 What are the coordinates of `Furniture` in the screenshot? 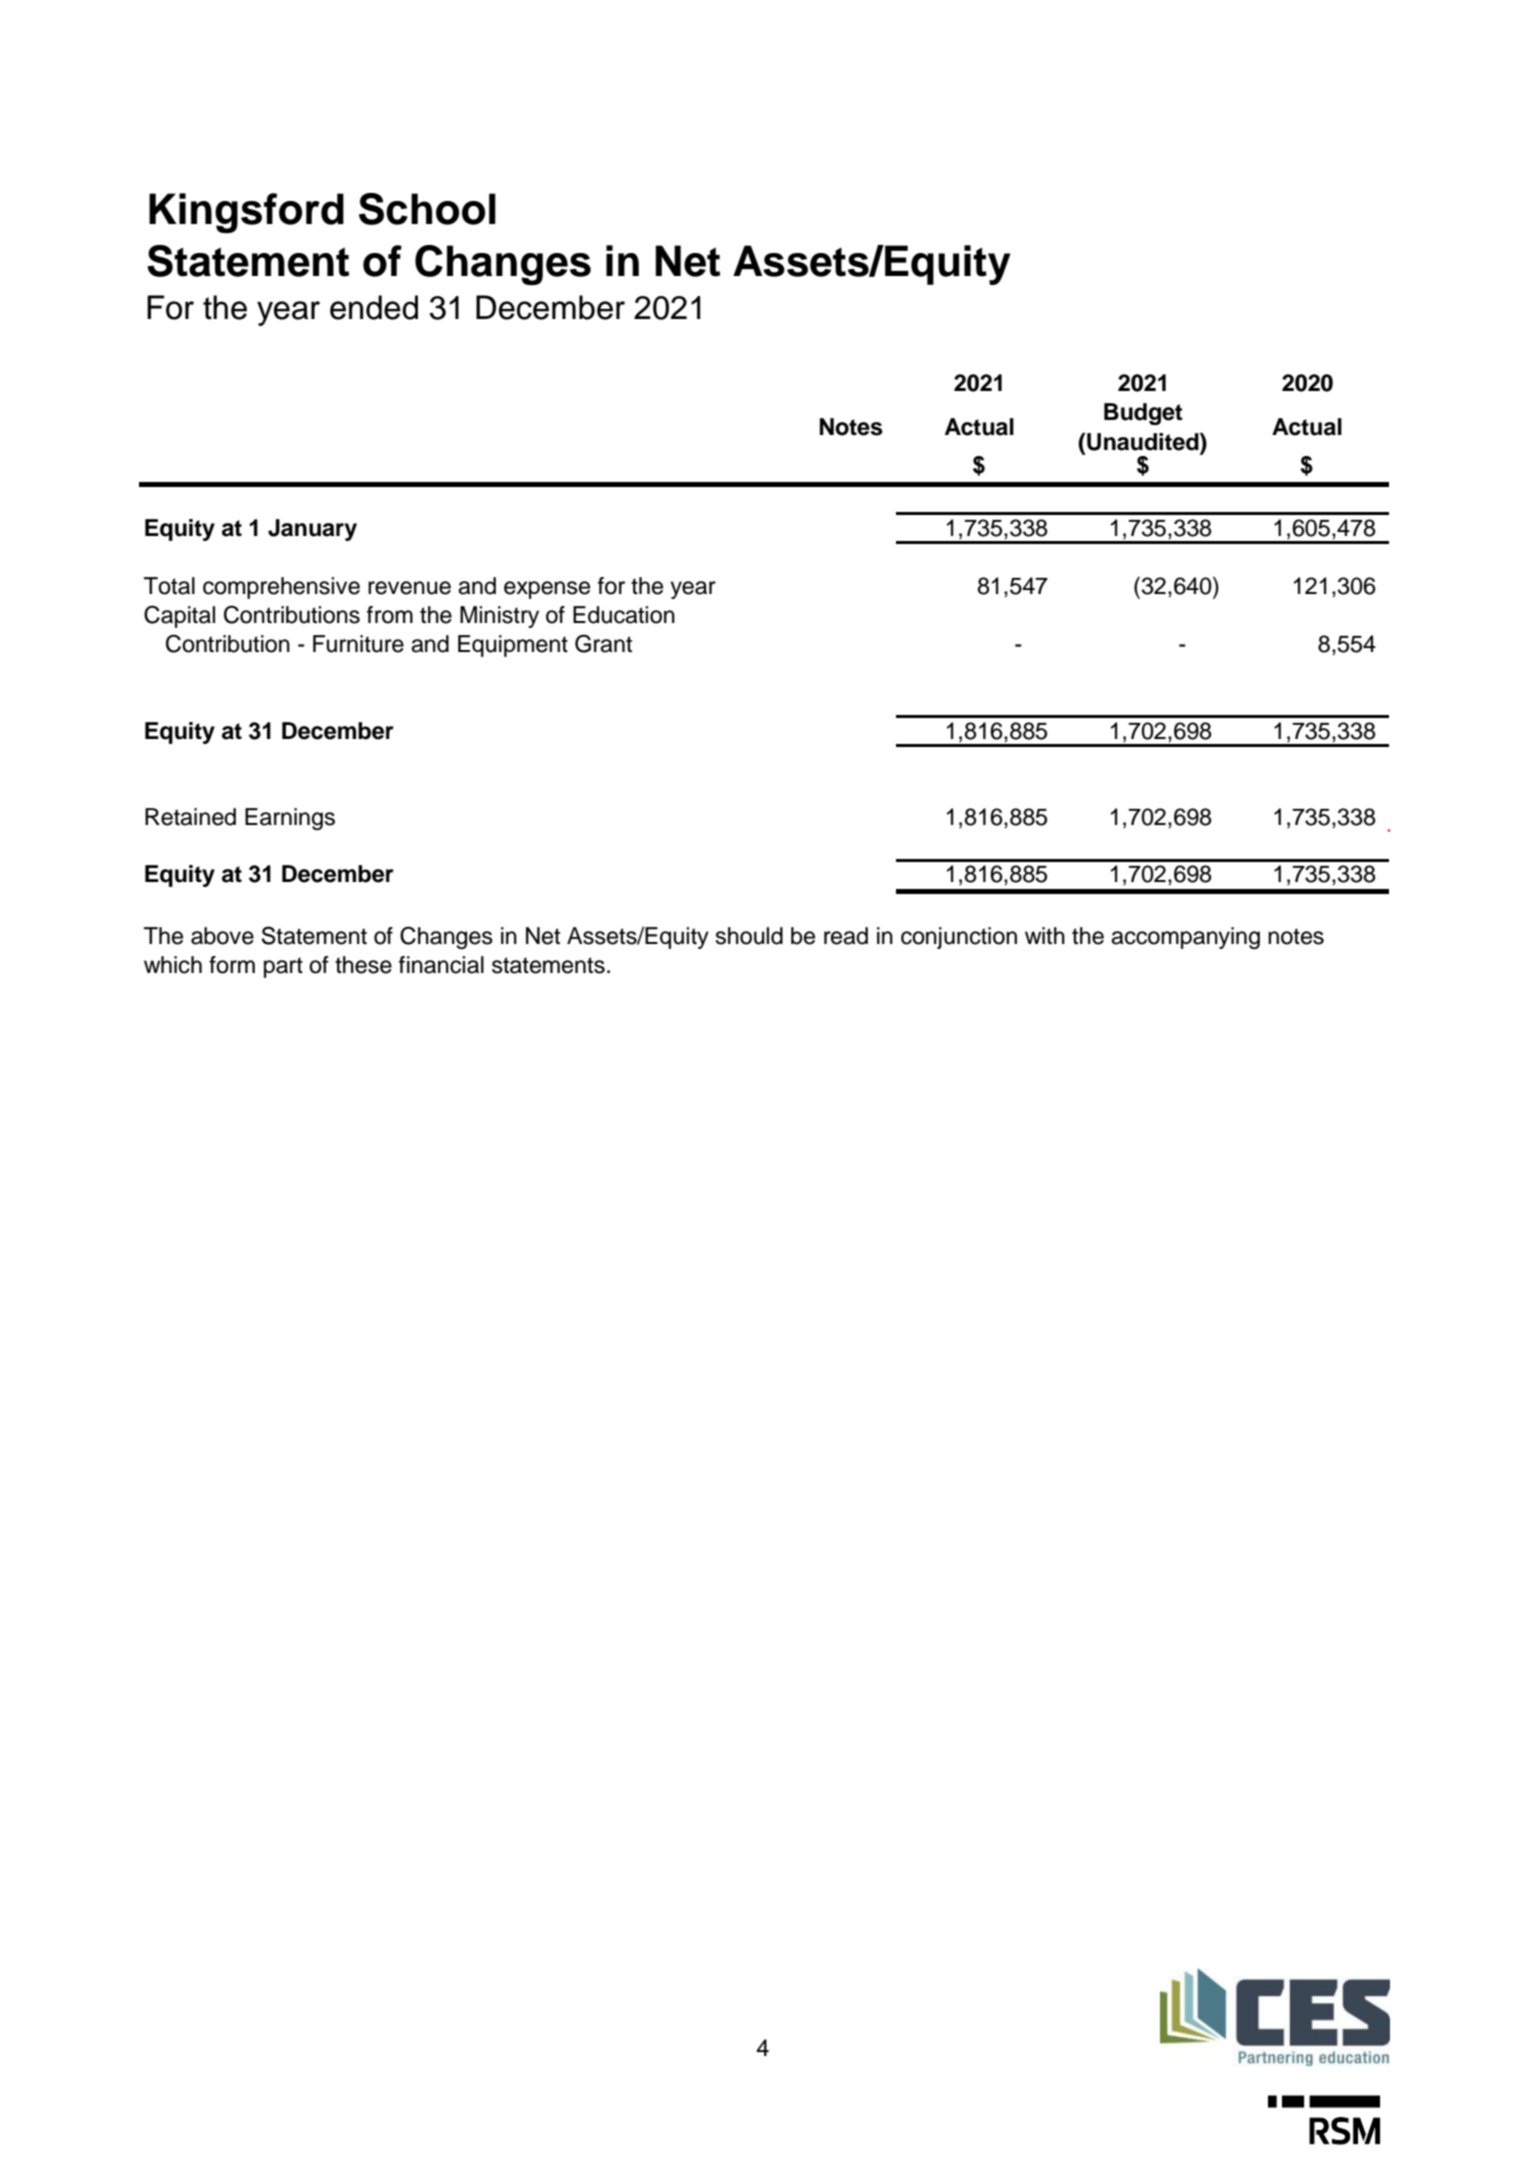 It's located at (358, 644).
